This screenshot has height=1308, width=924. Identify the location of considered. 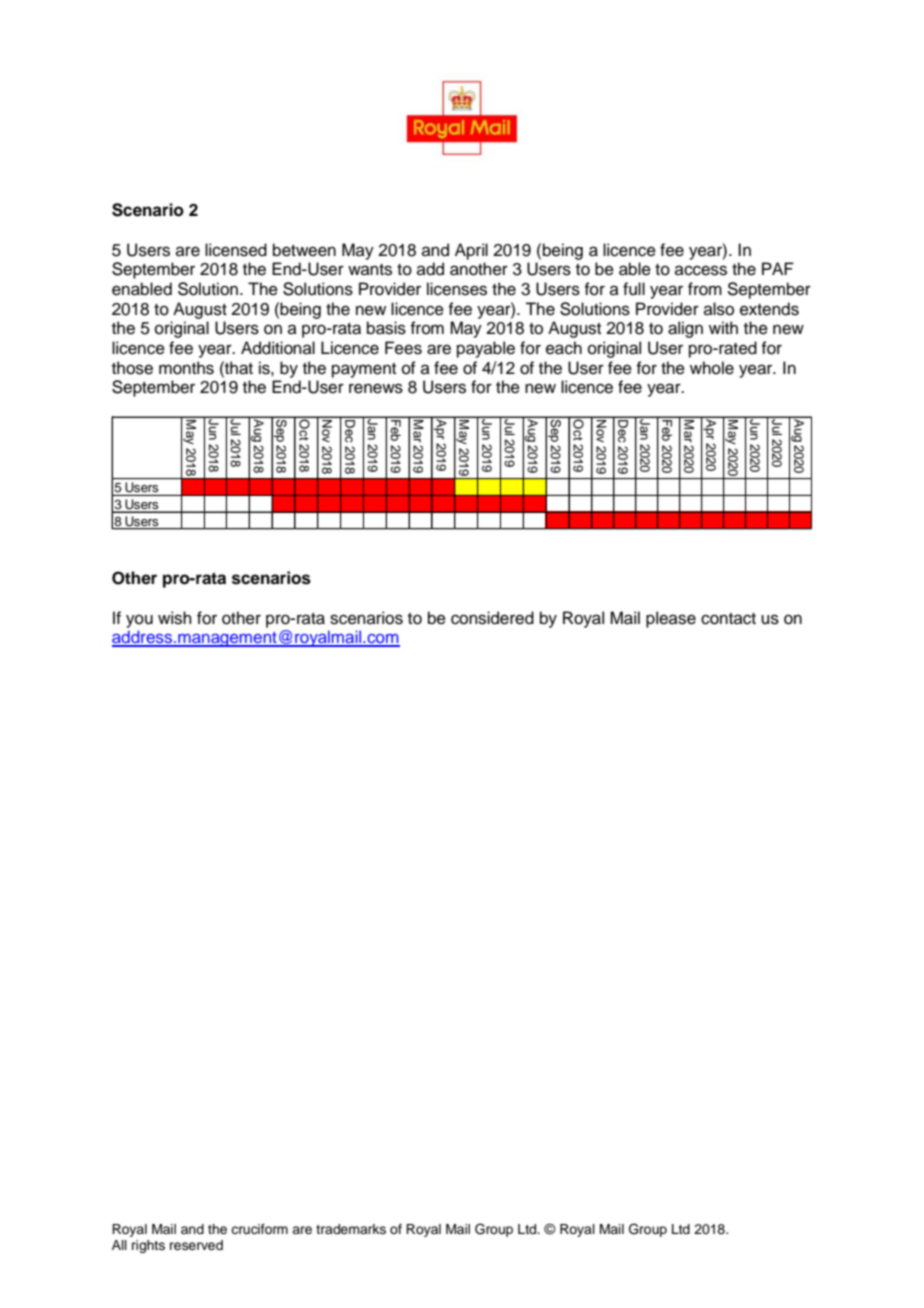
(492, 618).
